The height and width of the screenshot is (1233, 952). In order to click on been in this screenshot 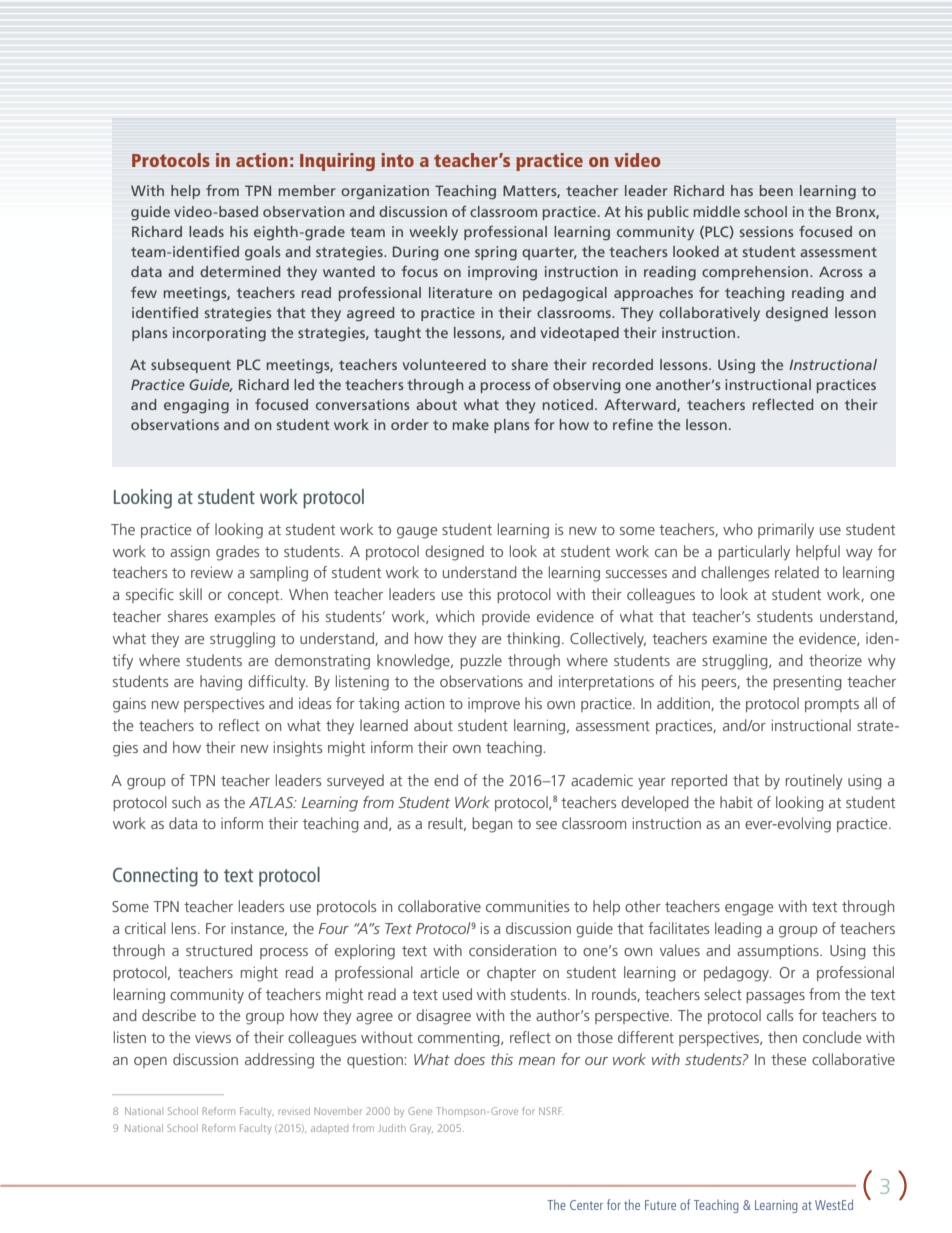, I will do `click(776, 190)`.
